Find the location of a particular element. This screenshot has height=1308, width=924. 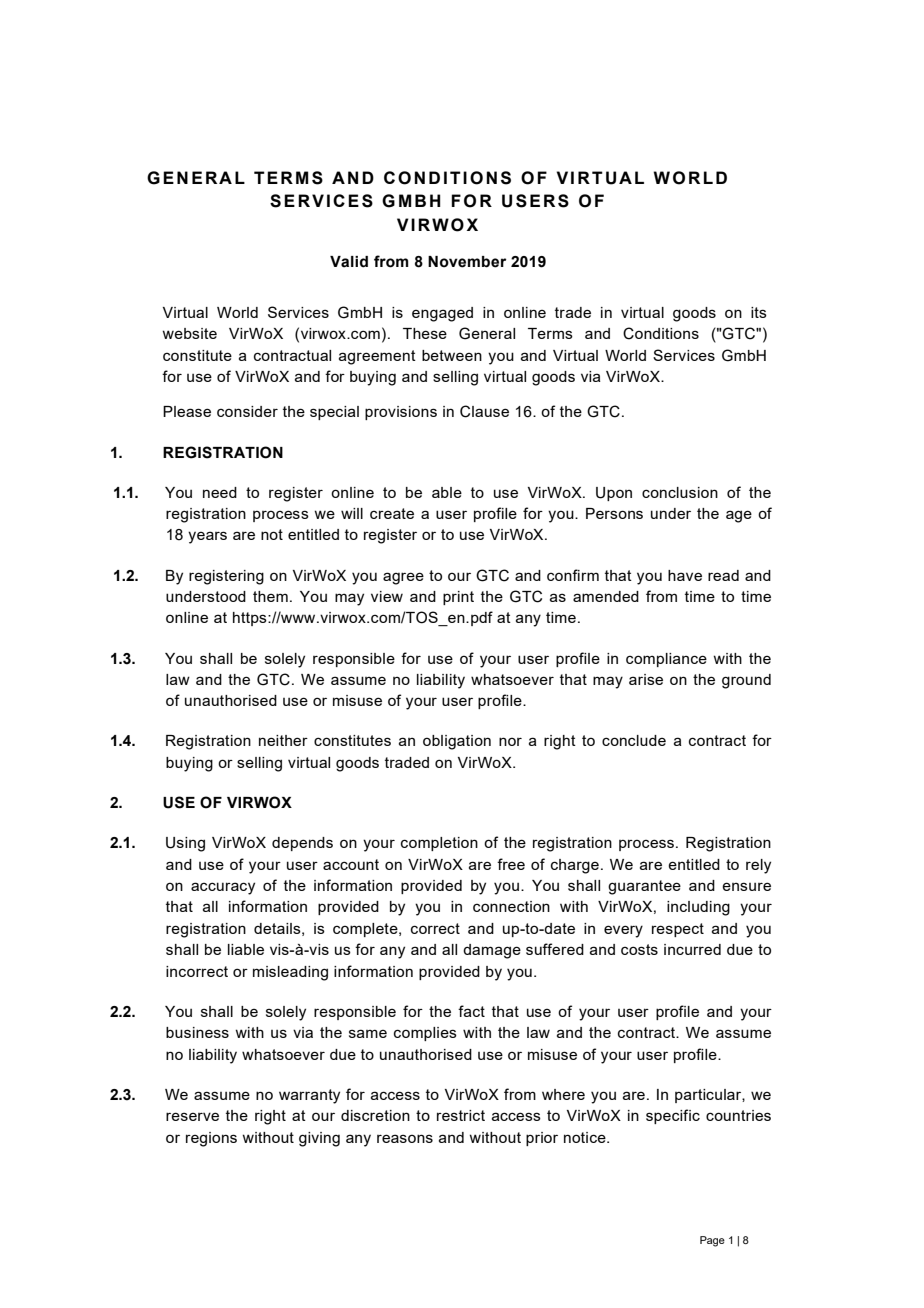

reasons is located at coordinates (405, 1138).
